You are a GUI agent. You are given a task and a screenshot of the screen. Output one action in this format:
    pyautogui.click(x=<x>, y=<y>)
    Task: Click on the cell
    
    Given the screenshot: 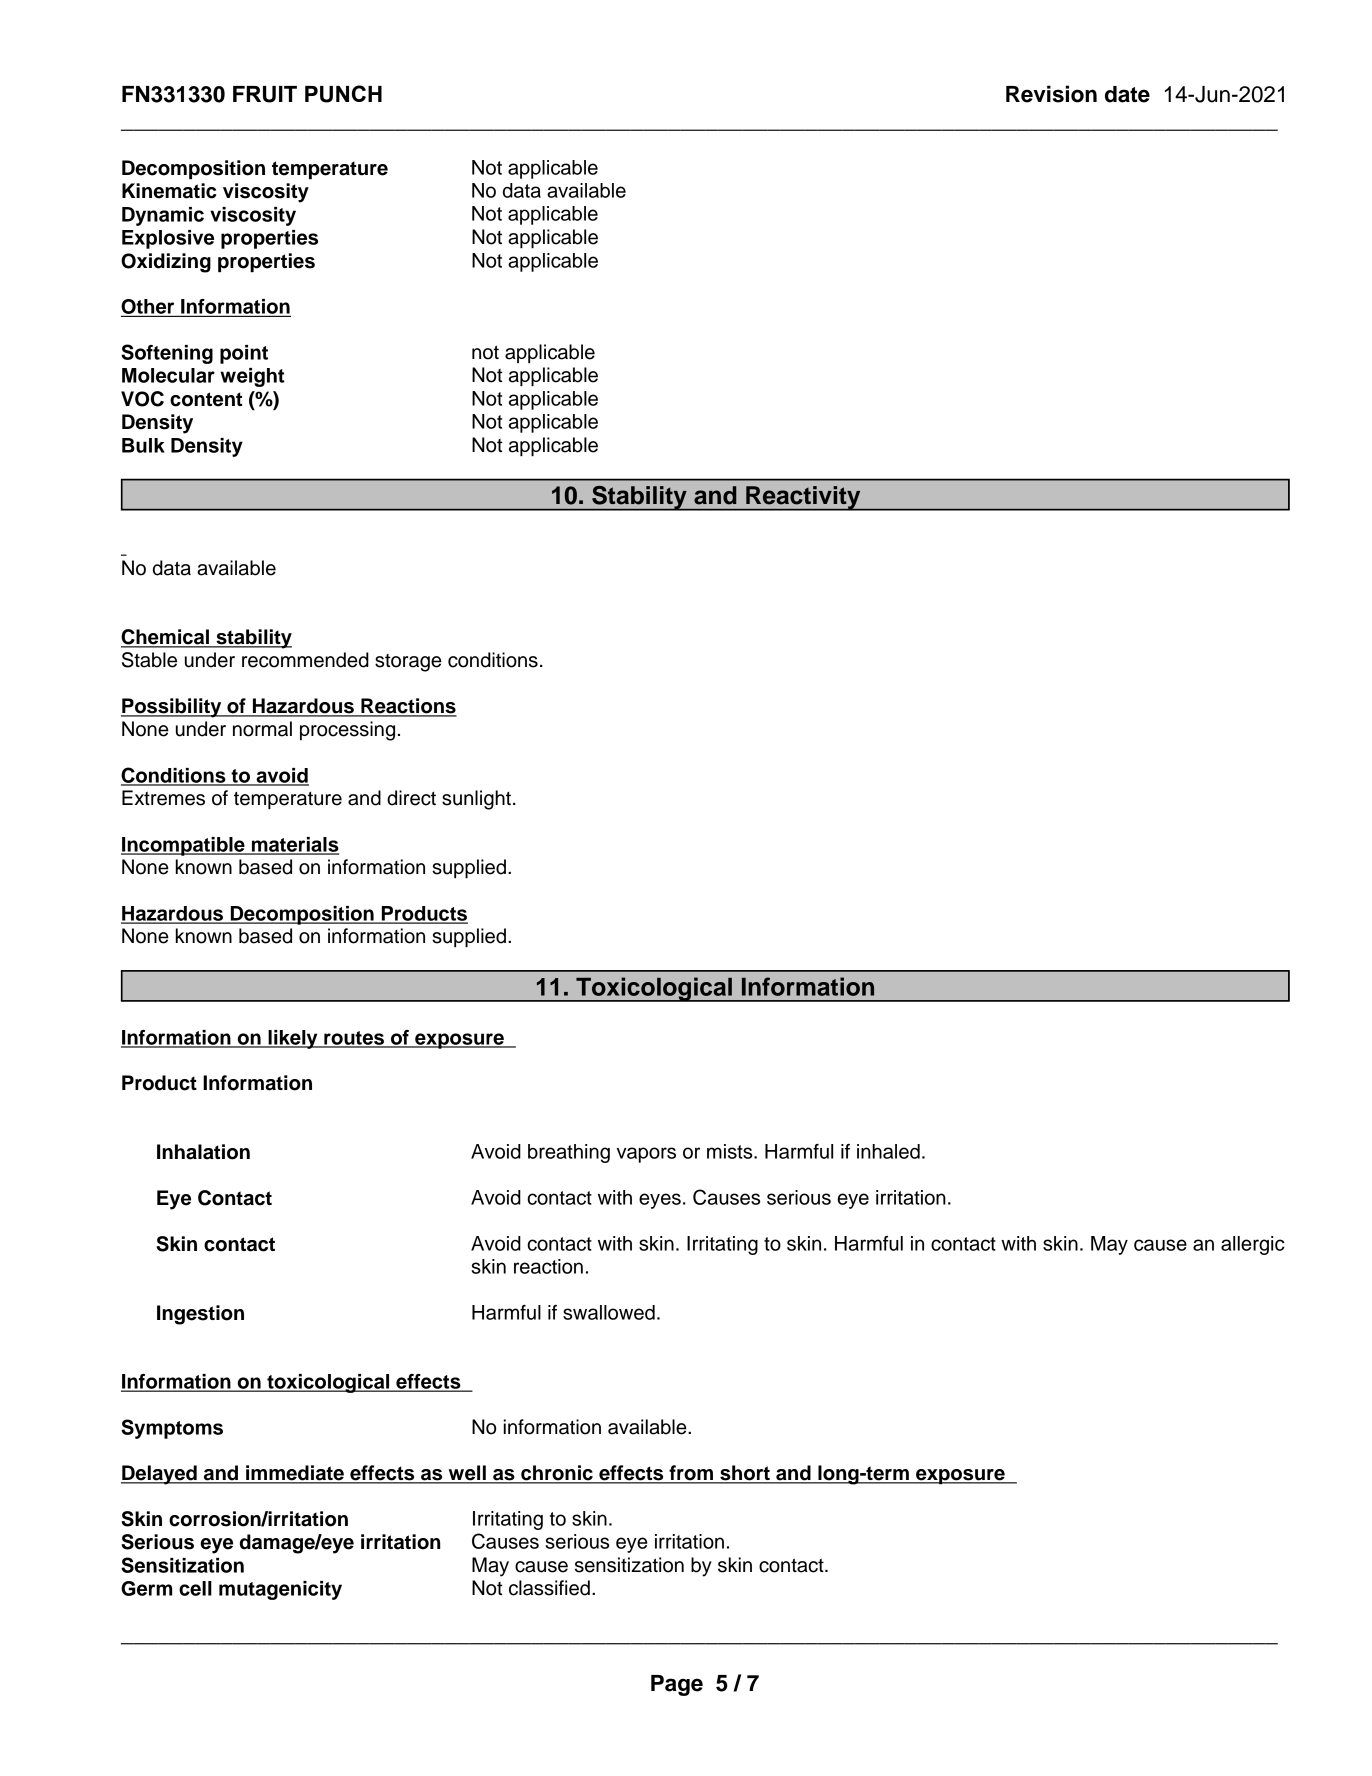 What is the action you would take?
    pyautogui.click(x=195, y=1588)
